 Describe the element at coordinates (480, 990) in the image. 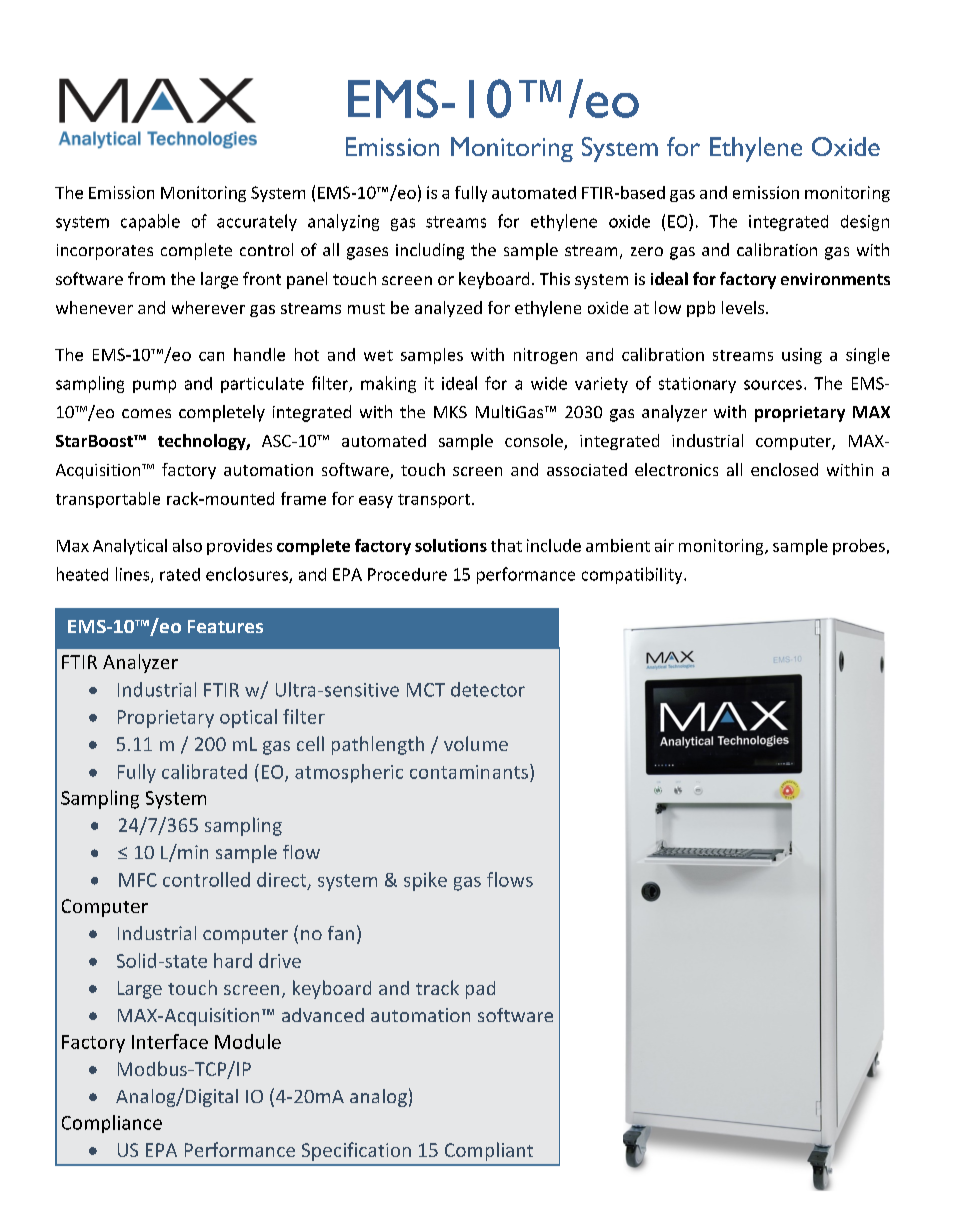

I see `pad` at that location.
